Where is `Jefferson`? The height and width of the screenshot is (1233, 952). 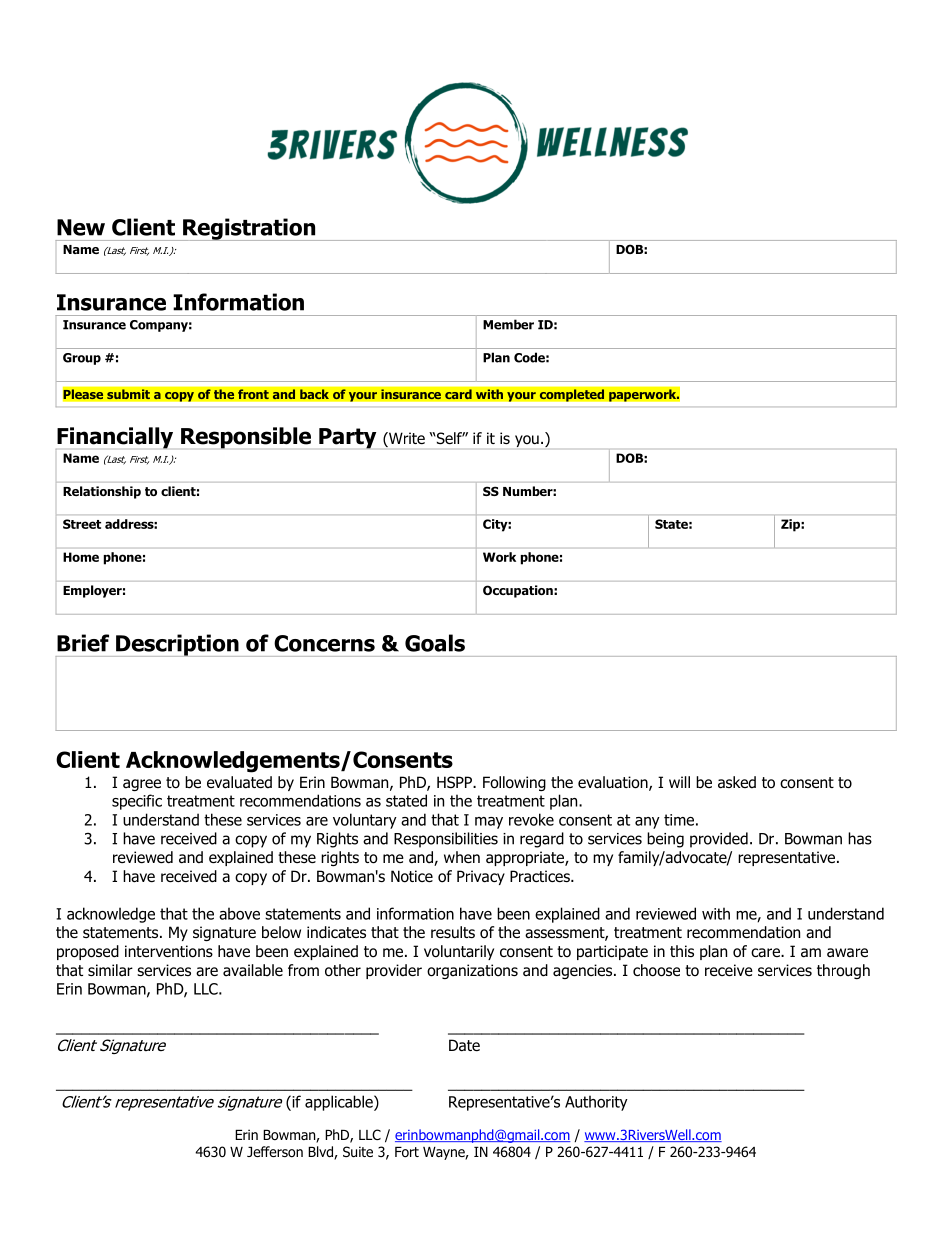 Jefferson is located at coordinates (275, 1151).
